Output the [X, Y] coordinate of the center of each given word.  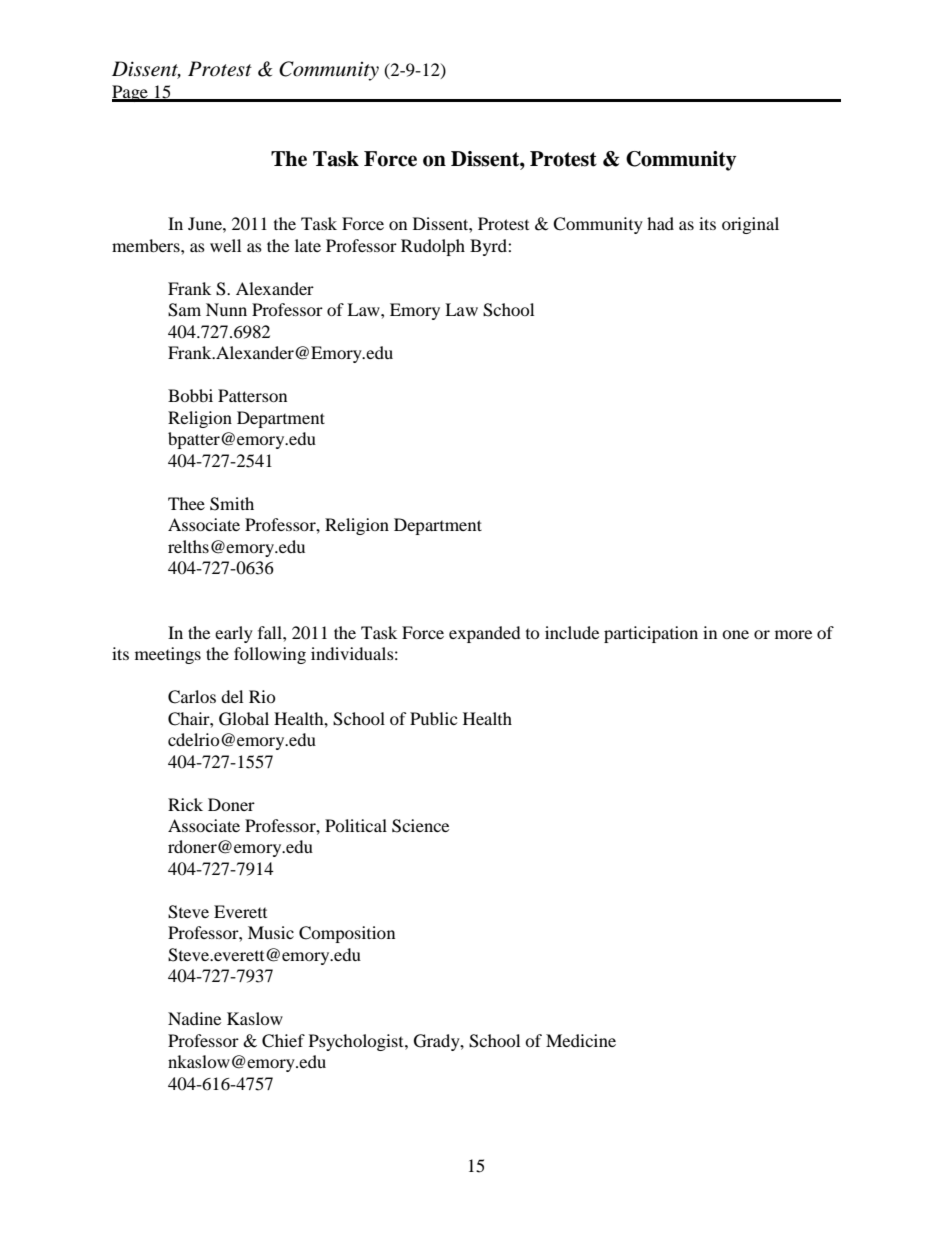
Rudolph [433, 247]
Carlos [192, 697]
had [660, 223]
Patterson [252, 395]
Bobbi [190, 395]
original [750, 225]
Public [433, 718]
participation [651, 634]
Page [131, 93]
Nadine [194, 1018]
